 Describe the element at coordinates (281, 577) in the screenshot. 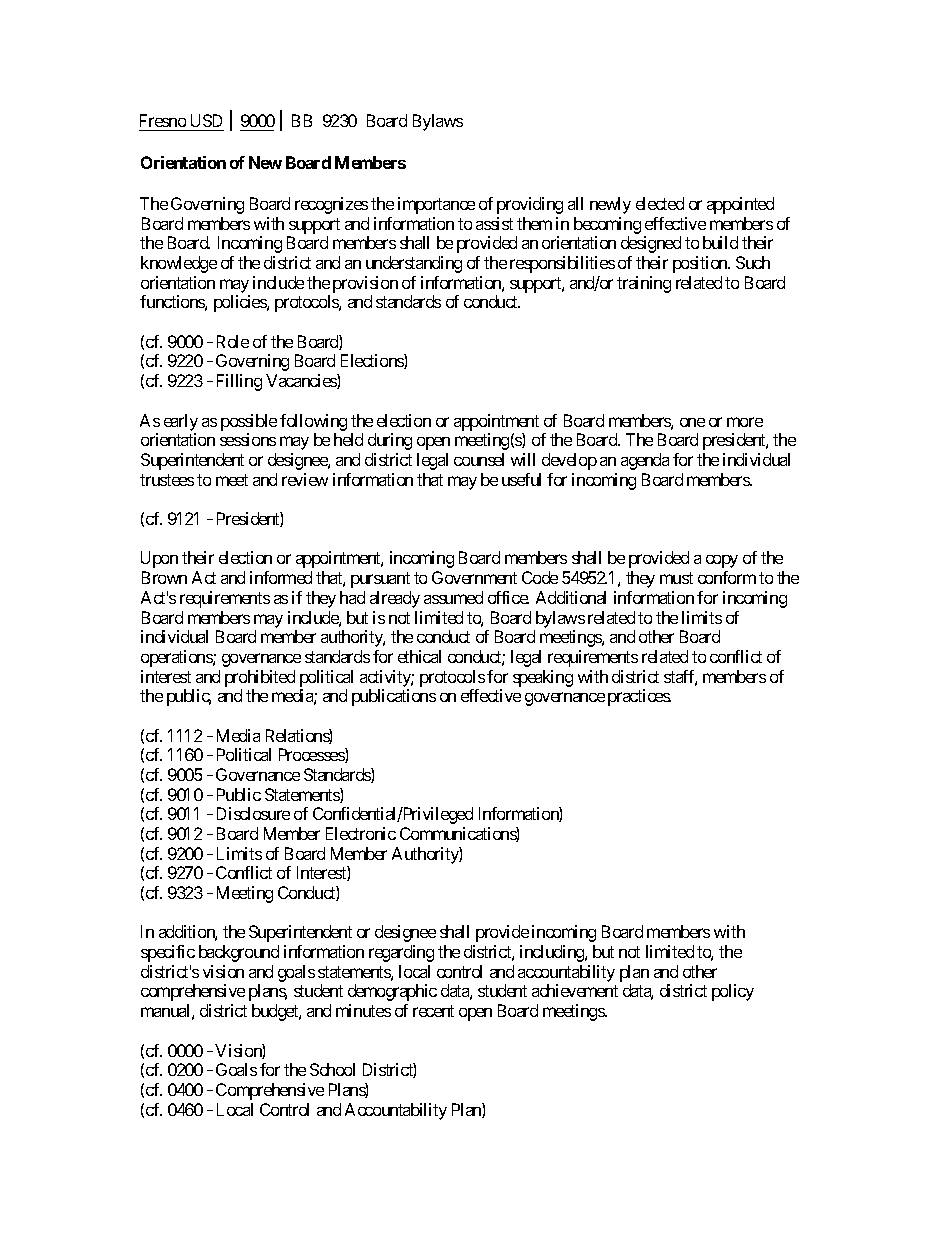

I see `informed` at that location.
